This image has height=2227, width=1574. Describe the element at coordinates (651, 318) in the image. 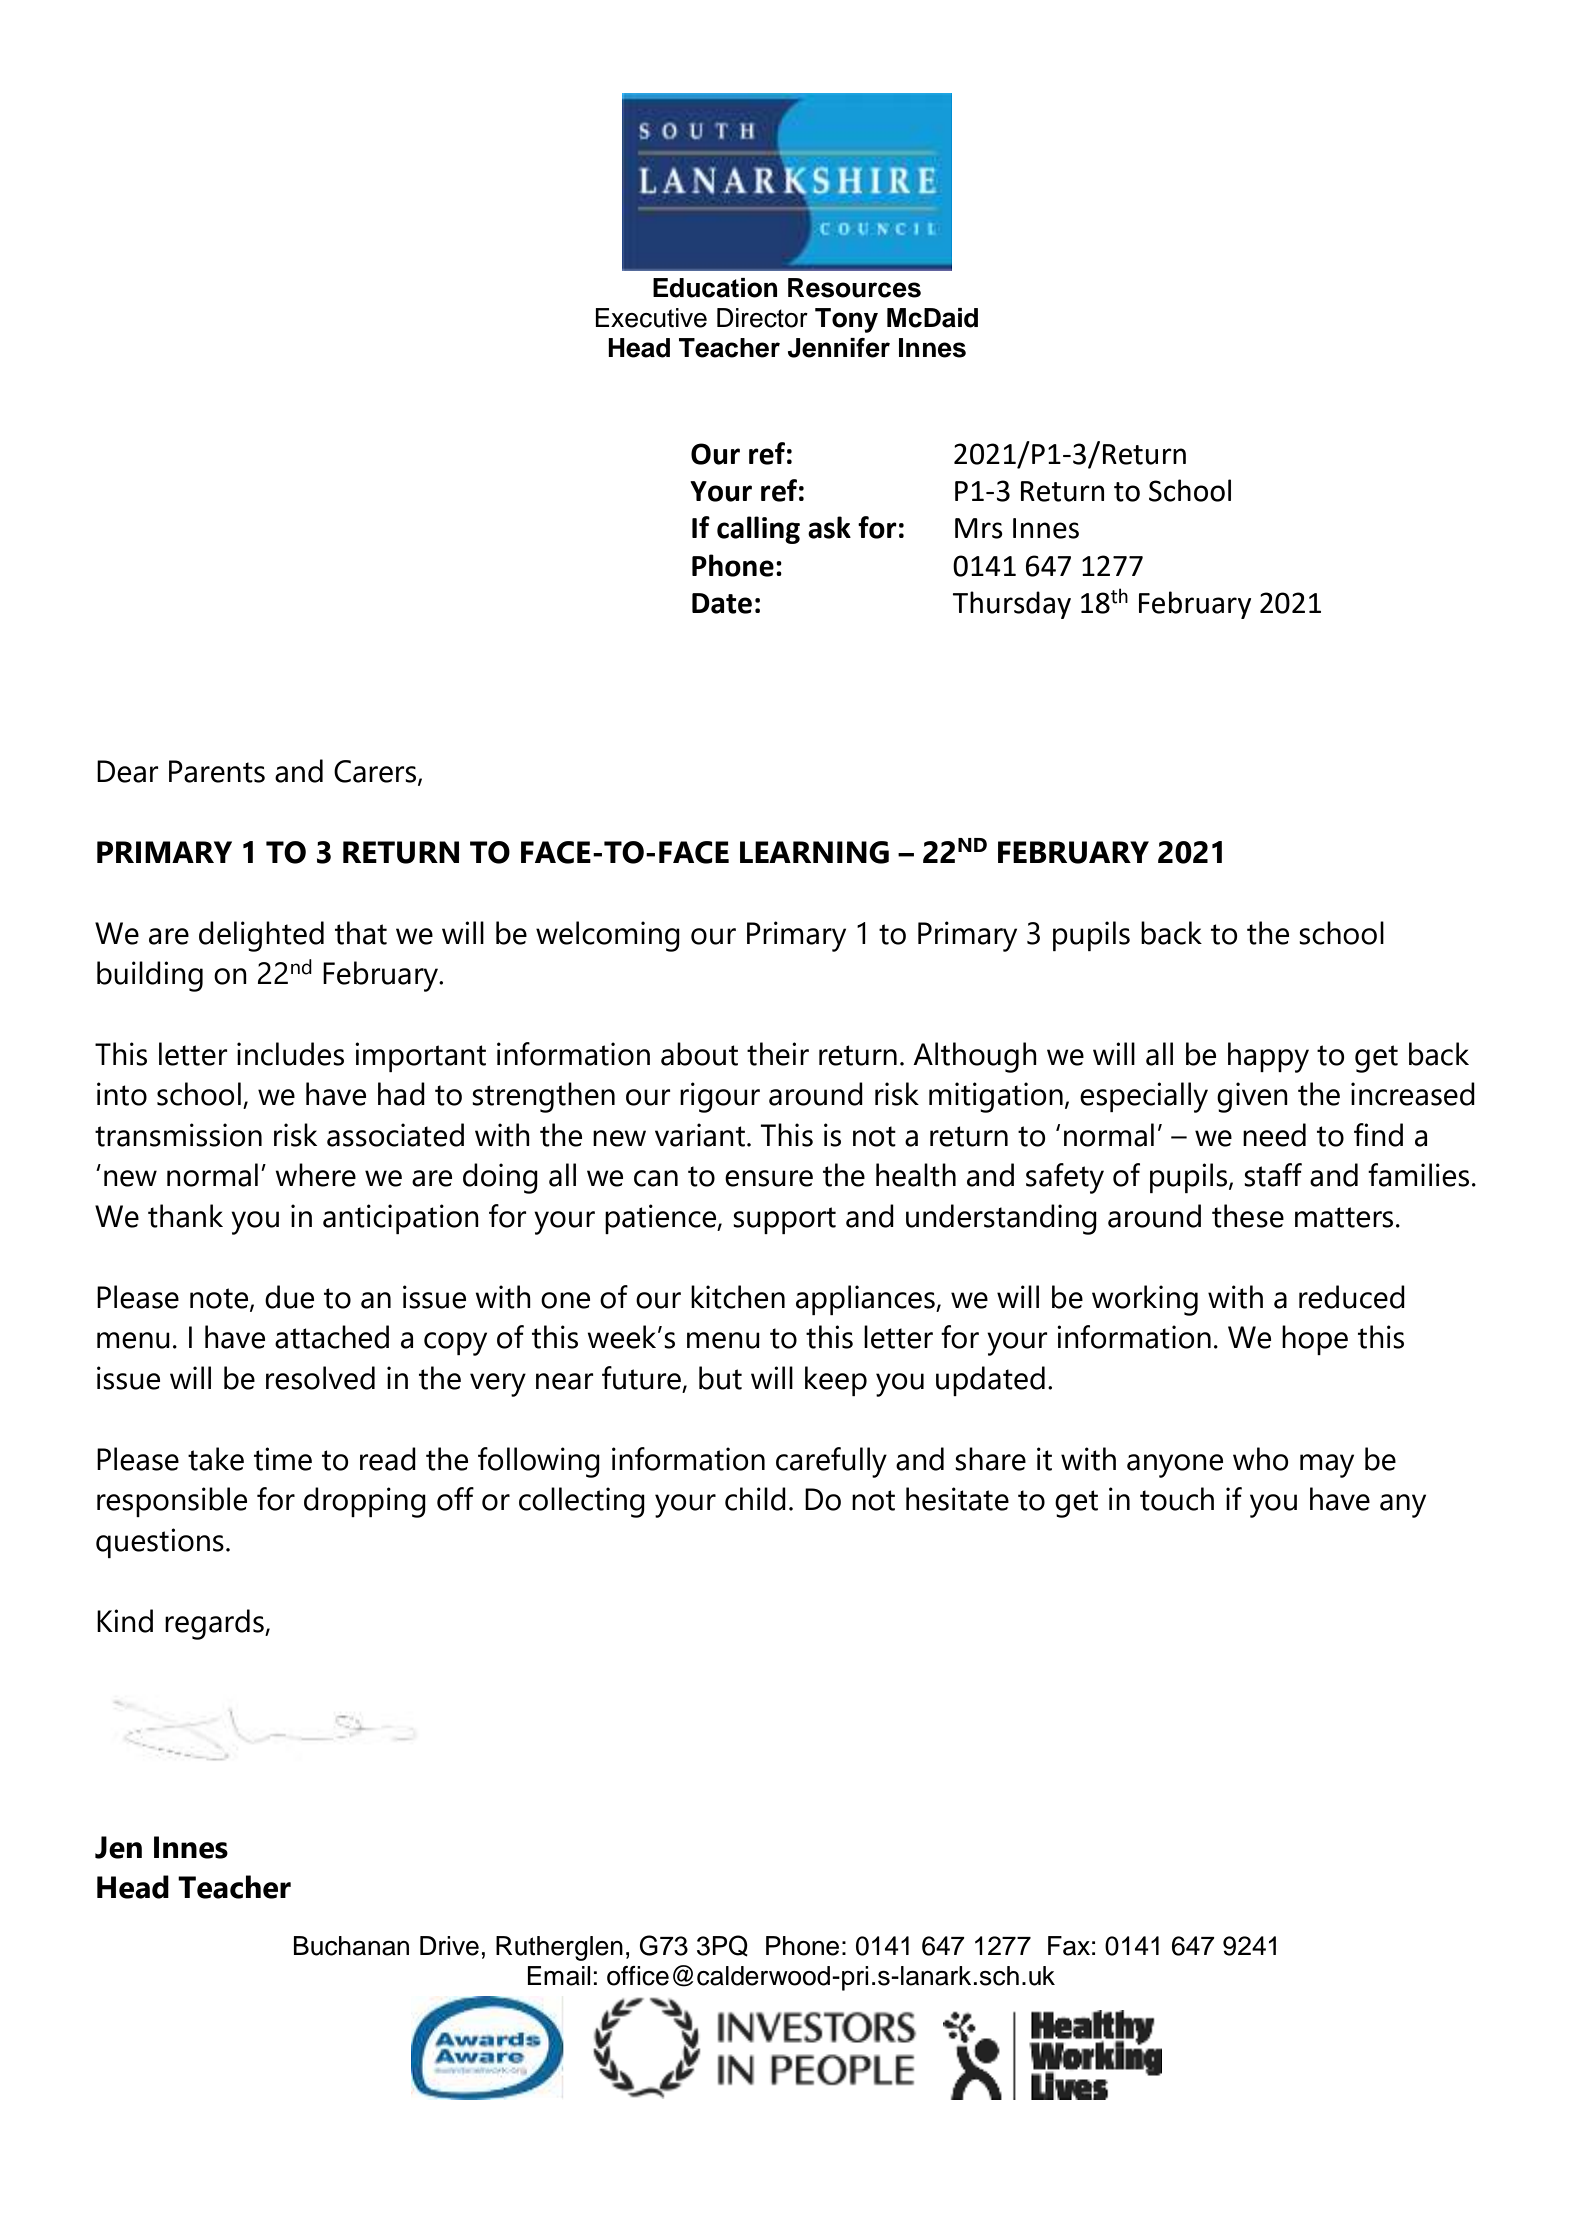

I see `Executive` at that location.
